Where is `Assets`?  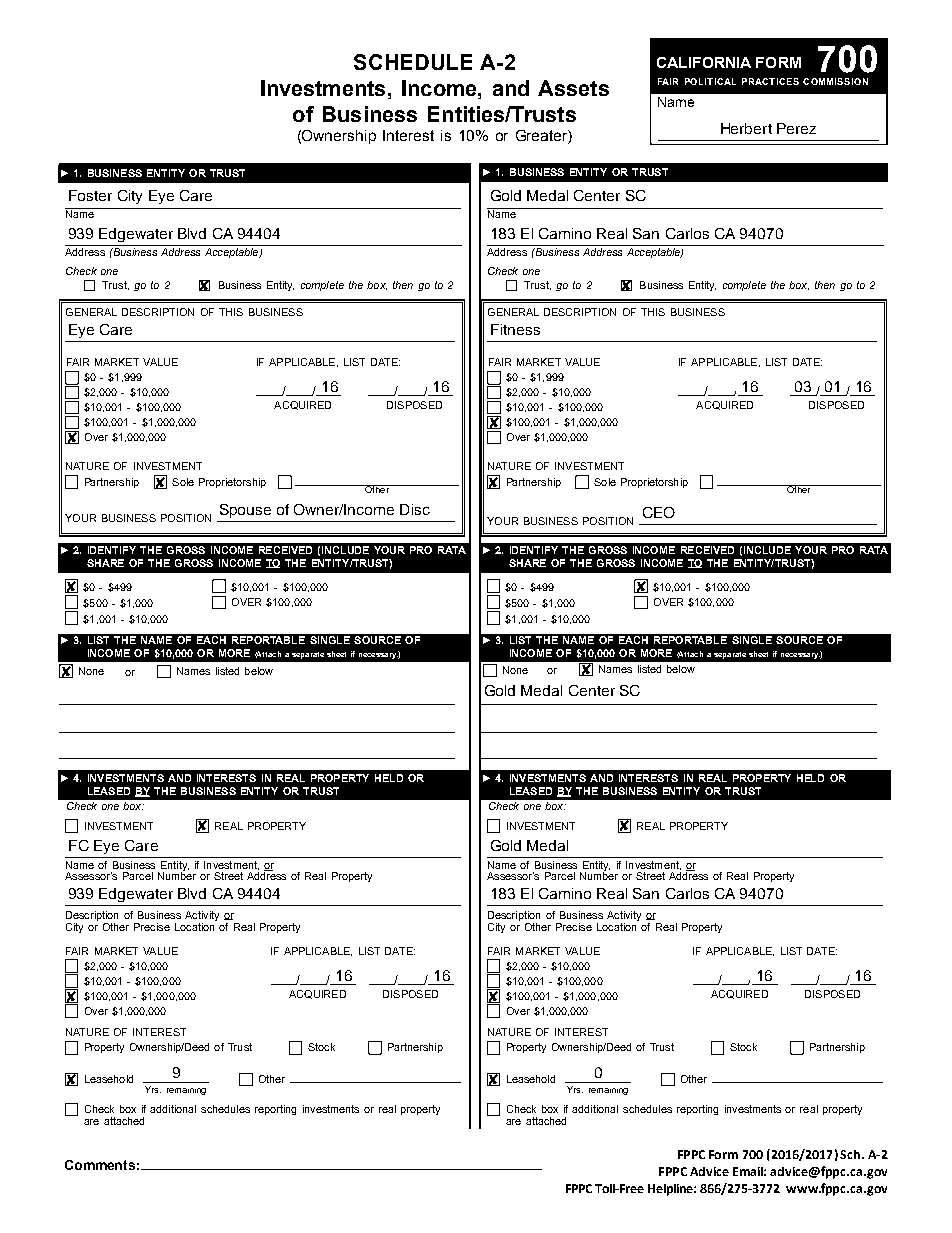
Assets is located at coordinates (573, 88).
